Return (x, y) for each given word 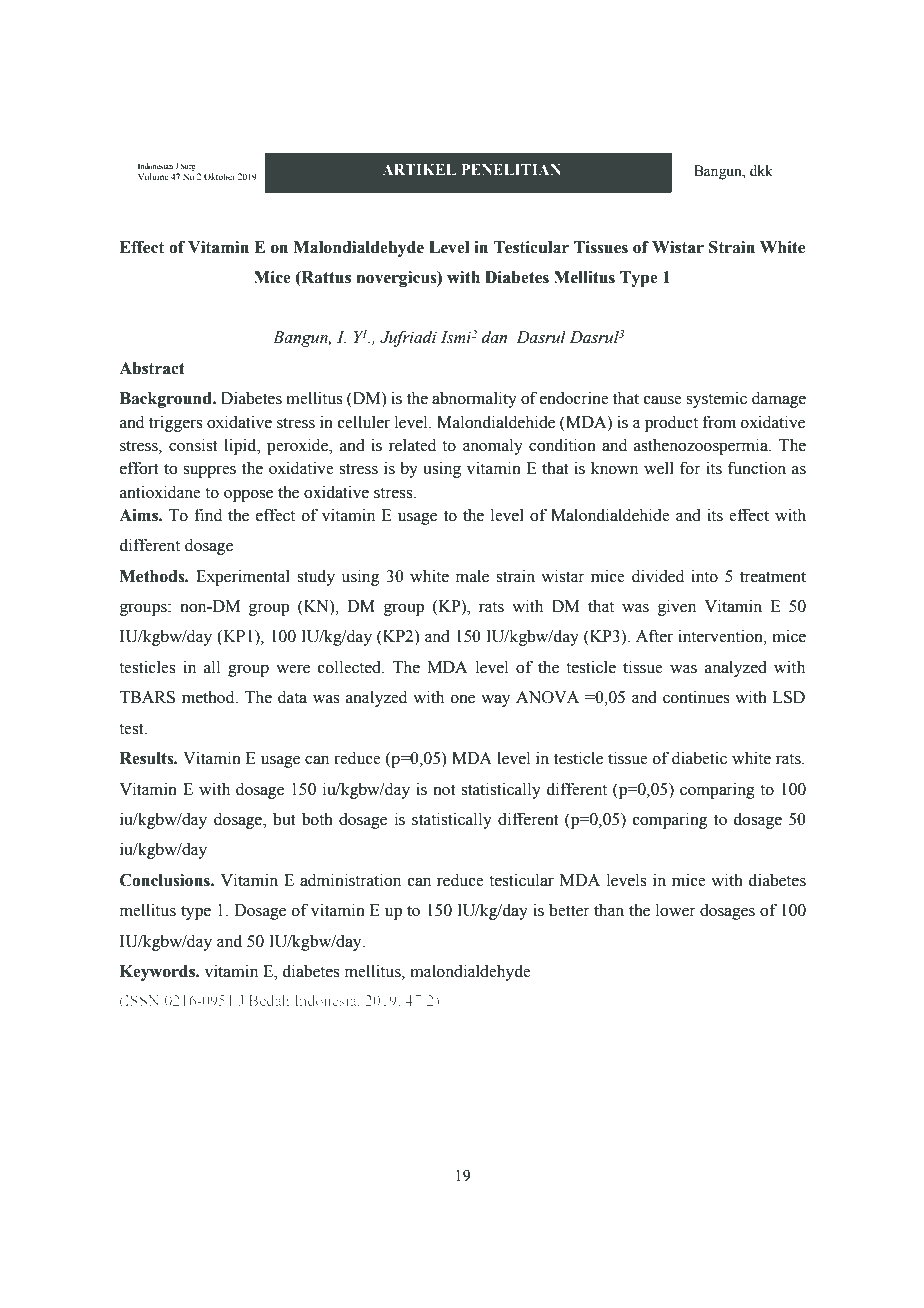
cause (663, 400)
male (472, 576)
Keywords (158, 973)
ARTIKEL (419, 169)
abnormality (474, 399)
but (284, 819)
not (444, 790)
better (569, 910)
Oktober (220, 176)
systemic (716, 399)
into (704, 576)
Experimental (243, 577)
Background (167, 400)
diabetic (699, 758)
